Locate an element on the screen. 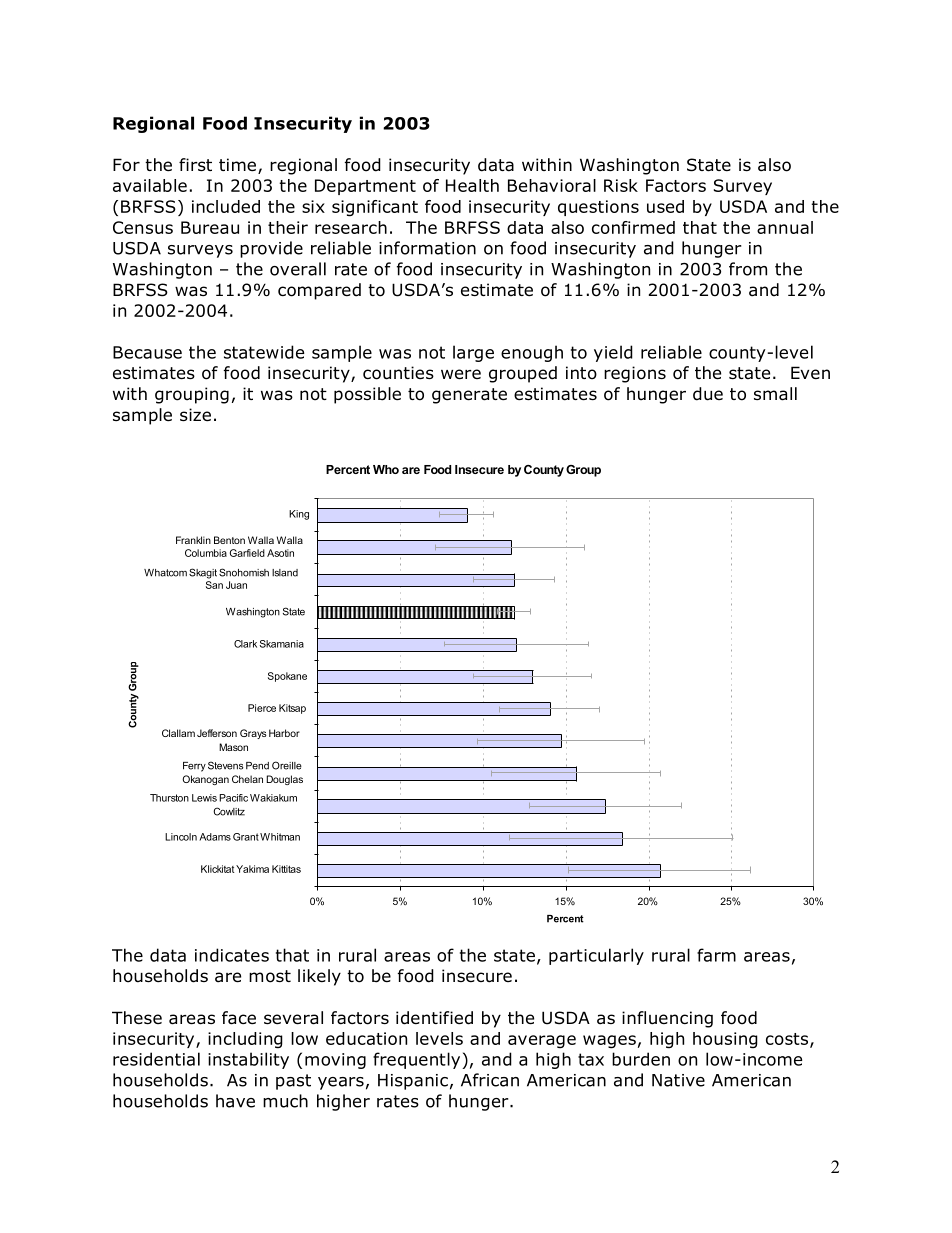  Adams is located at coordinates (215, 837).
